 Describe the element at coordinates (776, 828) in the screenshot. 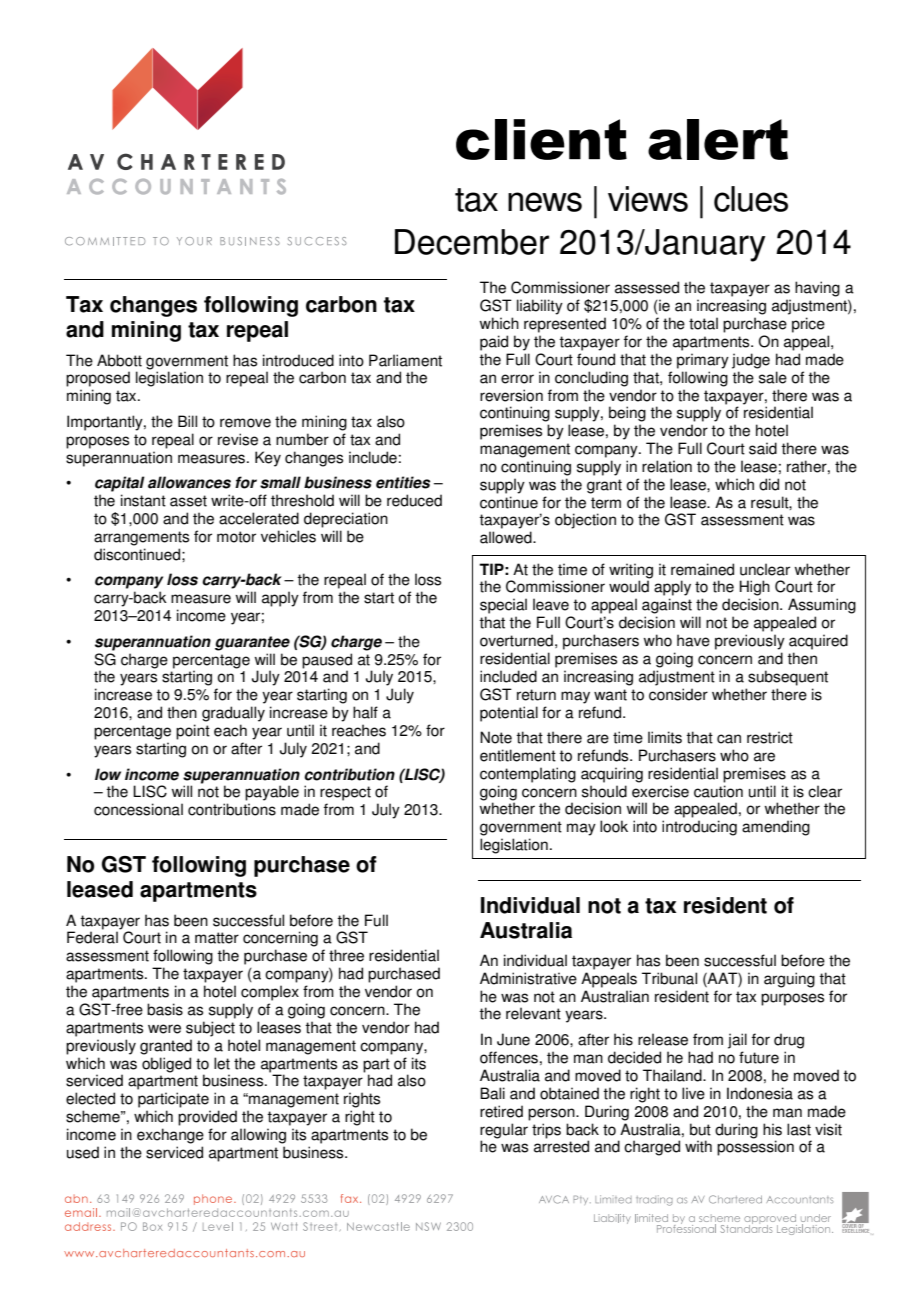

I see `amending` at that location.
